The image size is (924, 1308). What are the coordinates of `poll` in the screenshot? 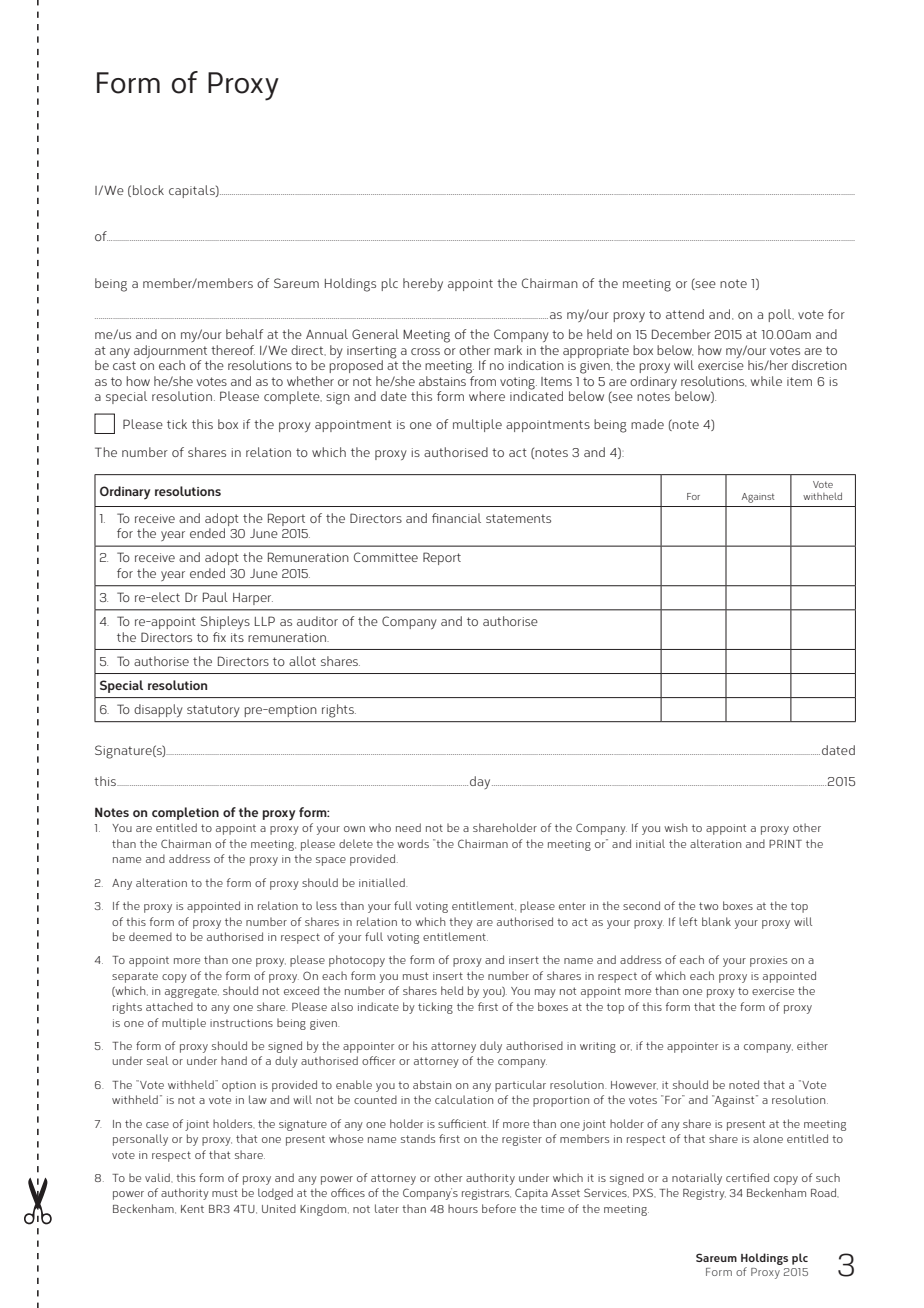 It's located at (781, 315).
